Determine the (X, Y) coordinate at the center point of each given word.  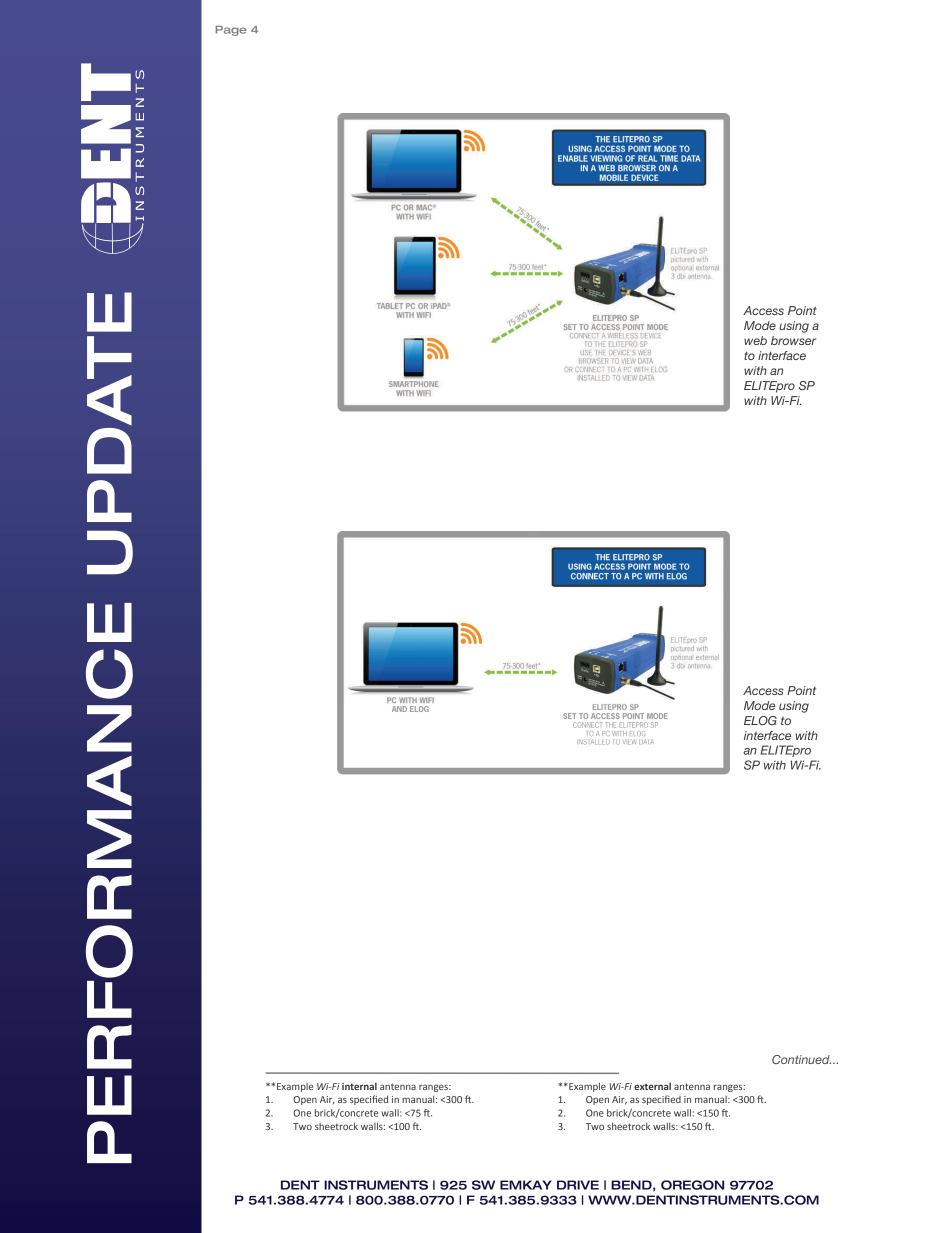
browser (793, 340)
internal (359, 1086)
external (652, 1086)
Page (231, 31)
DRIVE (578, 1185)
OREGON (692, 1185)
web (755, 340)
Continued (801, 1059)
